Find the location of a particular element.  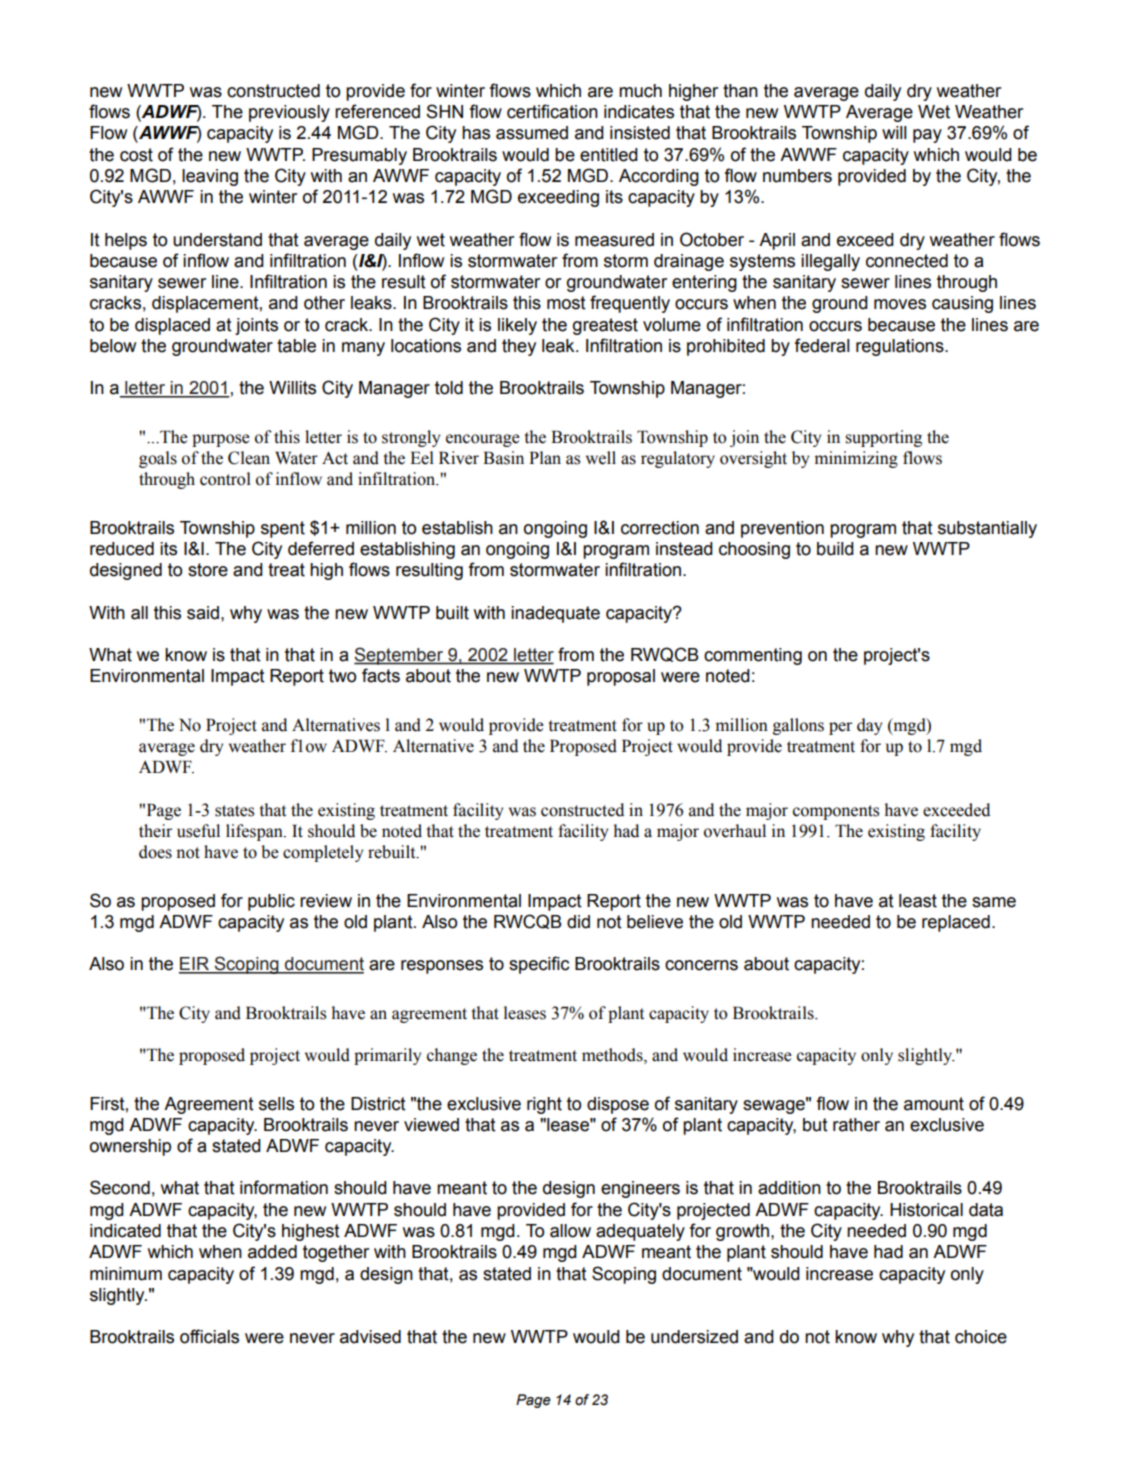

proposal is located at coordinates (621, 677).
